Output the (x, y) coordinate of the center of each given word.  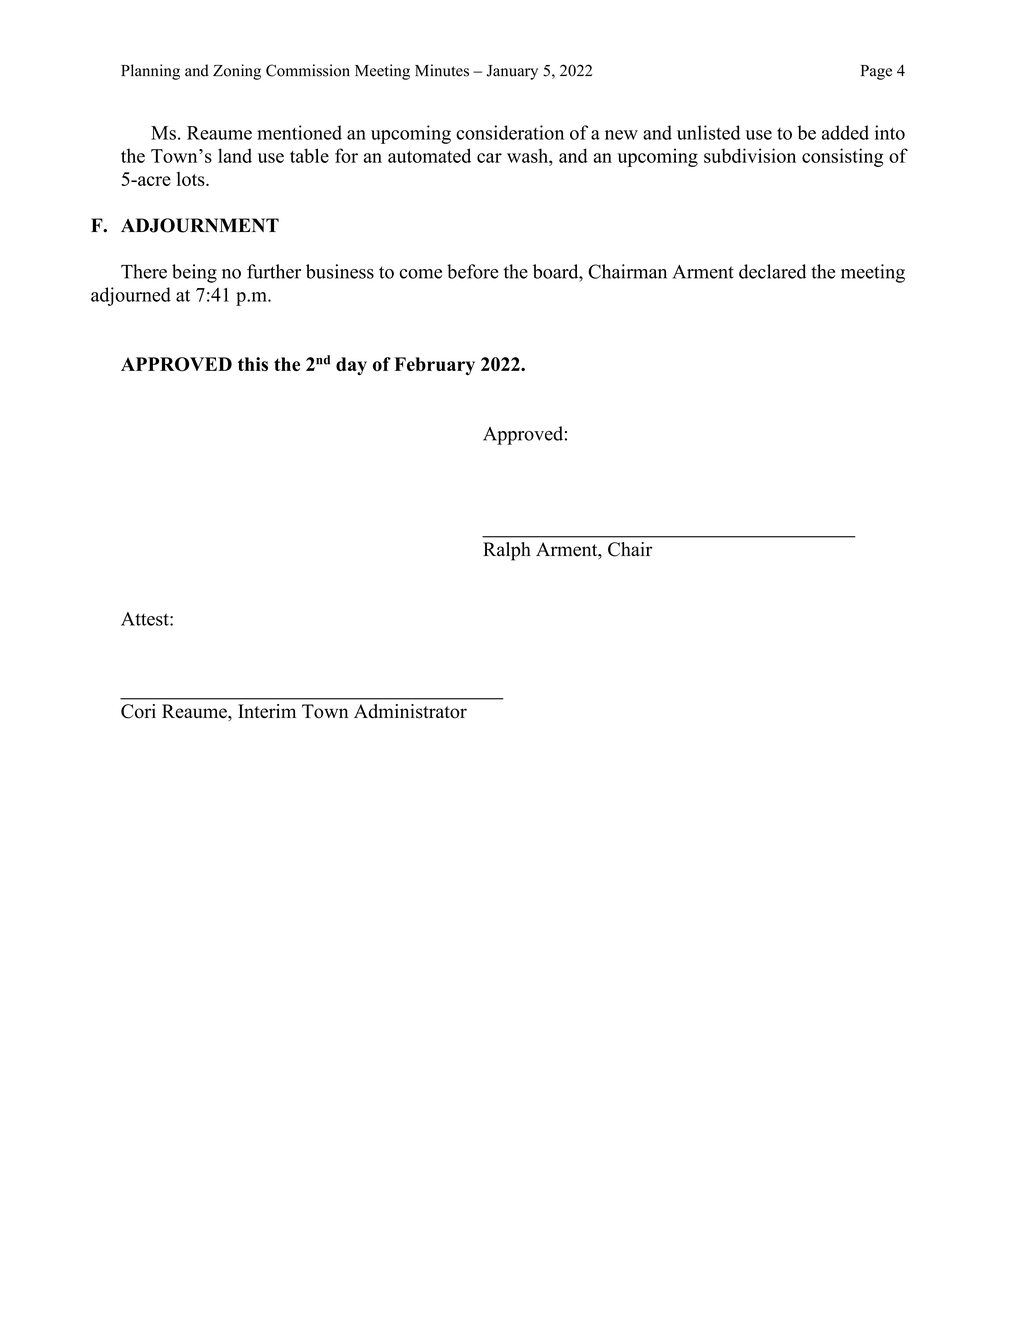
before (473, 271)
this (253, 364)
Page (876, 72)
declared (772, 271)
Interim (267, 711)
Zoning (237, 72)
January (512, 72)
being (194, 273)
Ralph (507, 551)
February (434, 366)
